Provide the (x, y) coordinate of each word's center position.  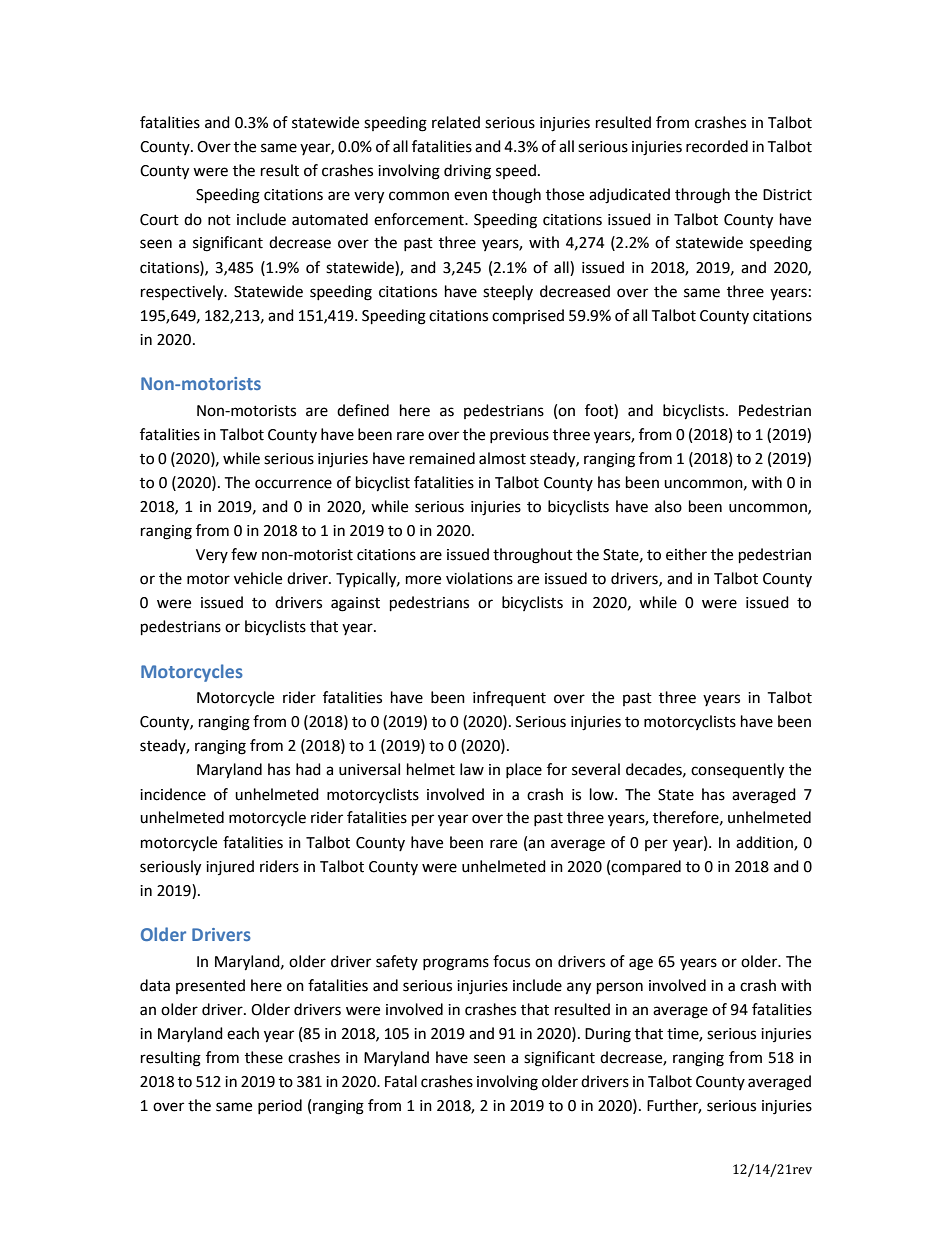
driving (467, 172)
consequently (737, 771)
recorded (717, 146)
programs (456, 964)
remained (442, 458)
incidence (173, 794)
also (668, 506)
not (219, 220)
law (472, 769)
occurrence (293, 484)
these (264, 1057)
